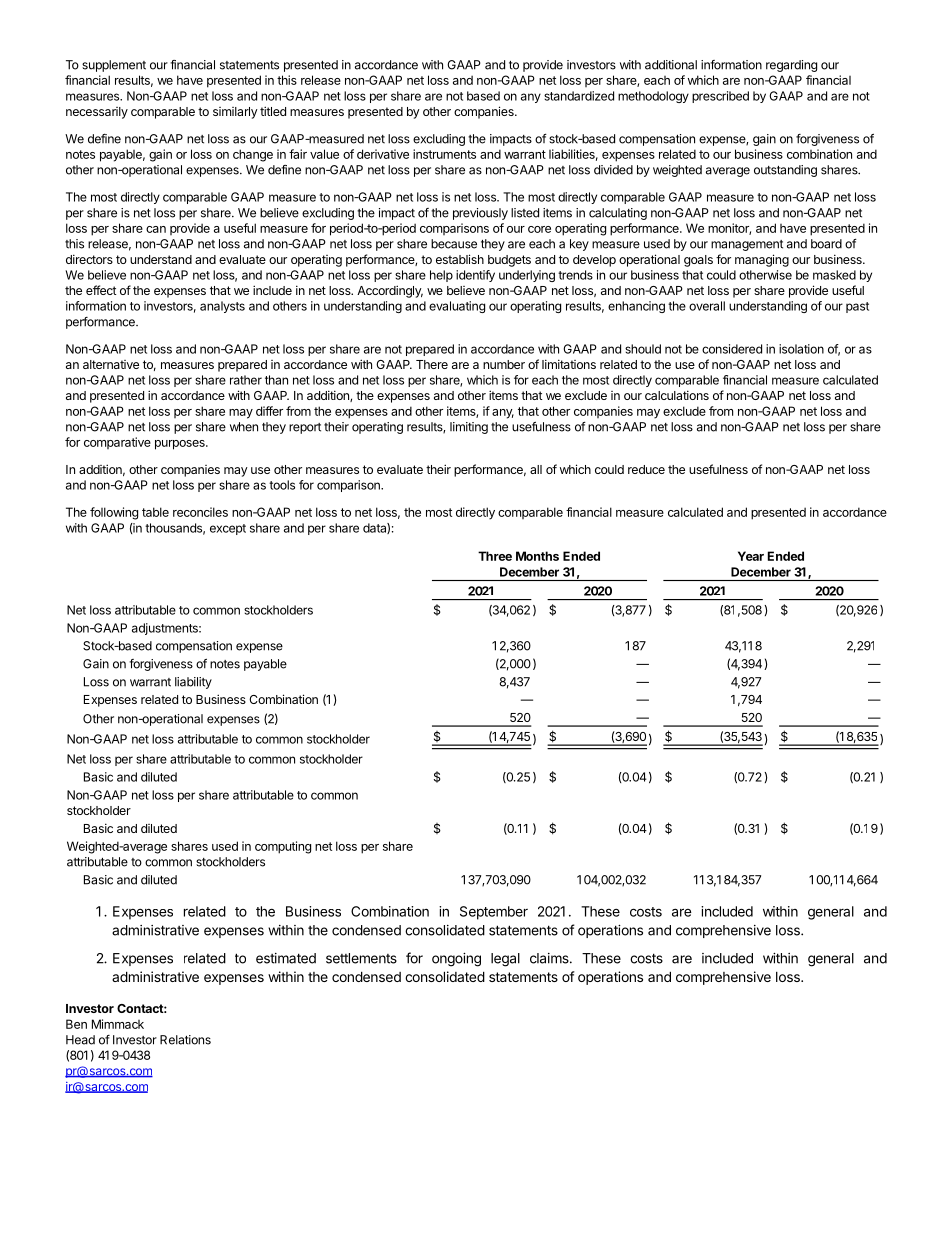  I want to click on September, so click(494, 913).
